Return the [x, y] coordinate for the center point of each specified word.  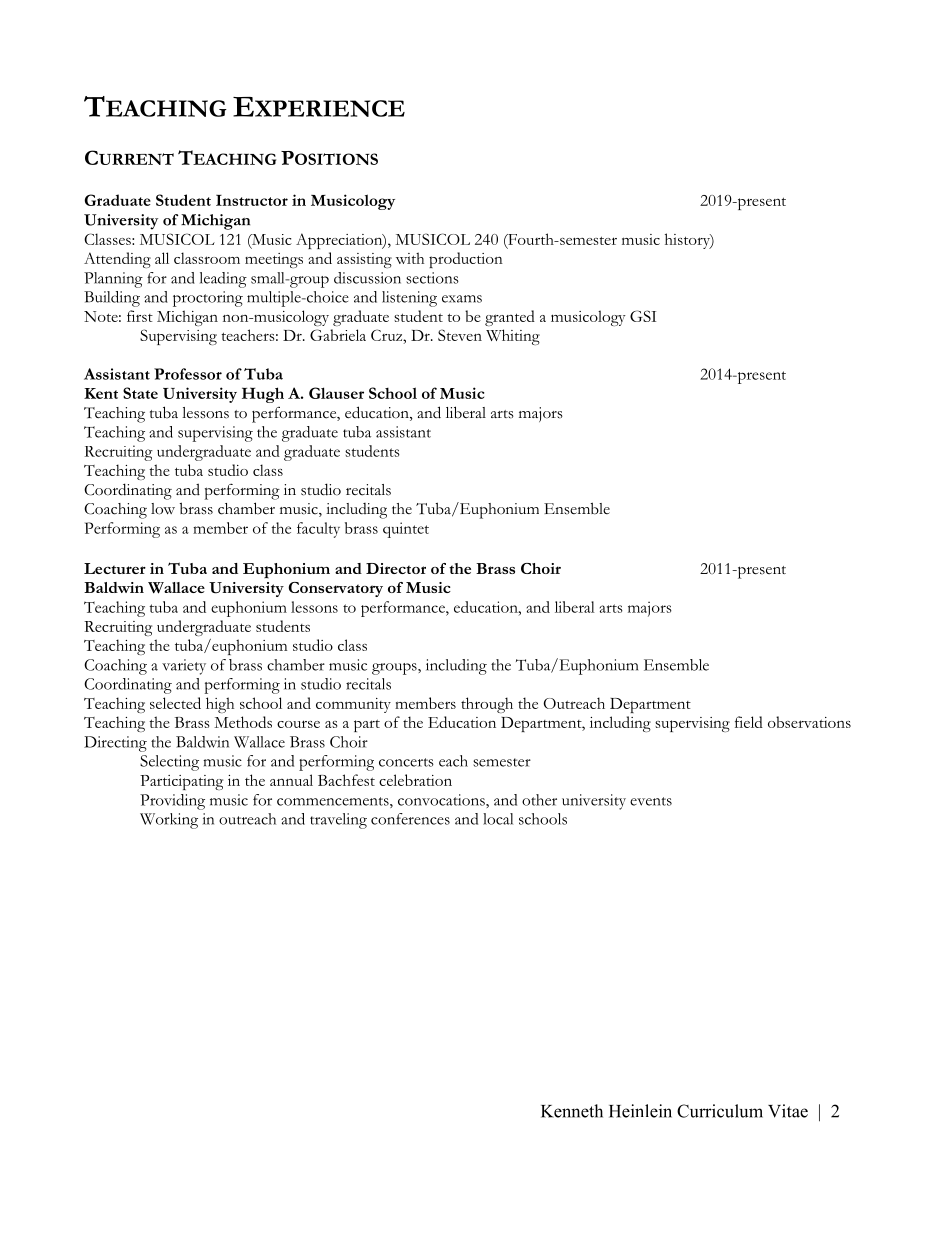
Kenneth [572, 1111]
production [466, 260]
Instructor [252, 200]
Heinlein [640, 1111]
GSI [643, 316]
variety [184, 667]
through [487, 705]
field [749, 722]
